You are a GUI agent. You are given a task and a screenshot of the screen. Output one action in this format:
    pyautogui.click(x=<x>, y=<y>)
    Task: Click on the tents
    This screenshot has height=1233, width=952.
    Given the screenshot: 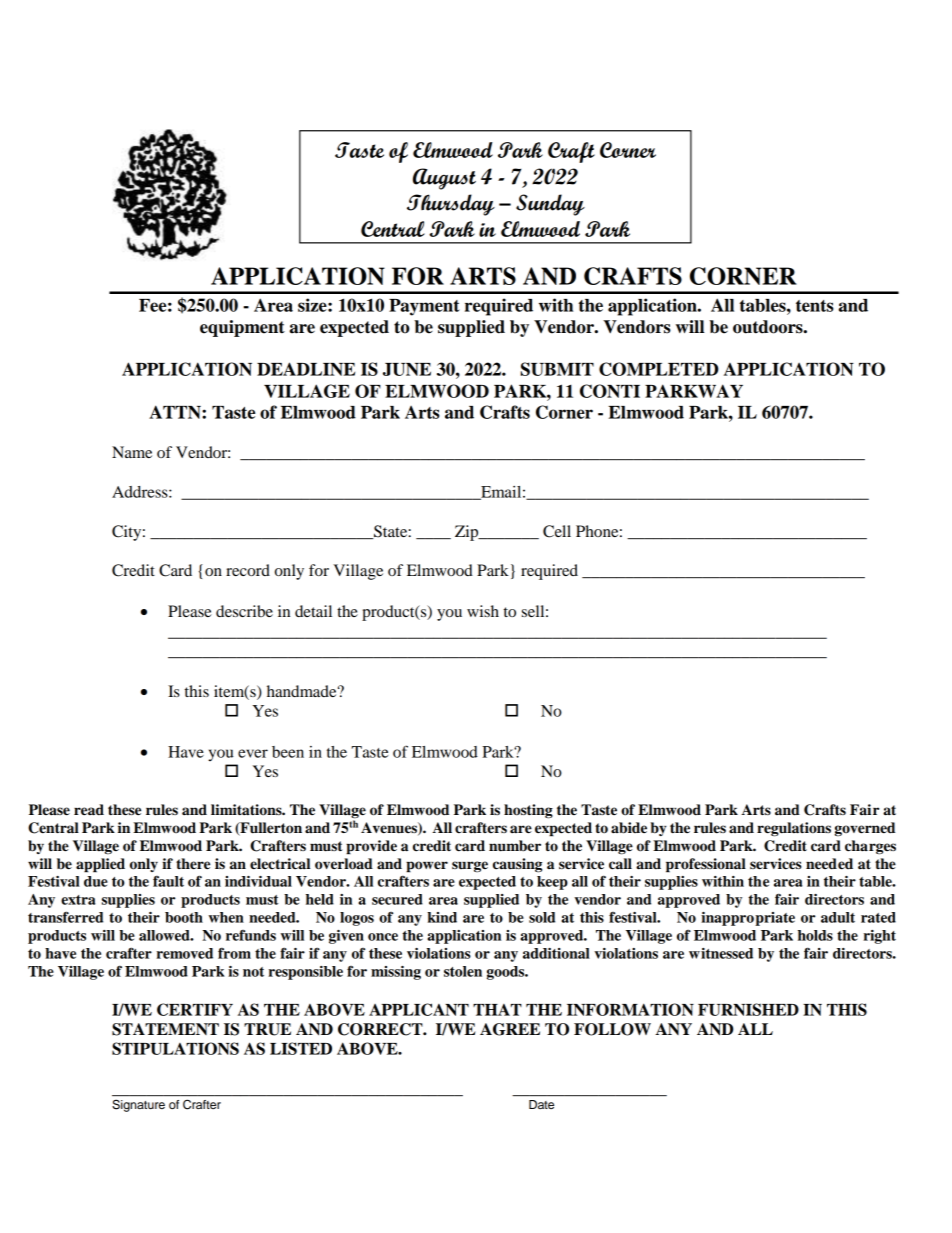 What is the action you would take?
    pyautogui.click(x=815, y=306)
